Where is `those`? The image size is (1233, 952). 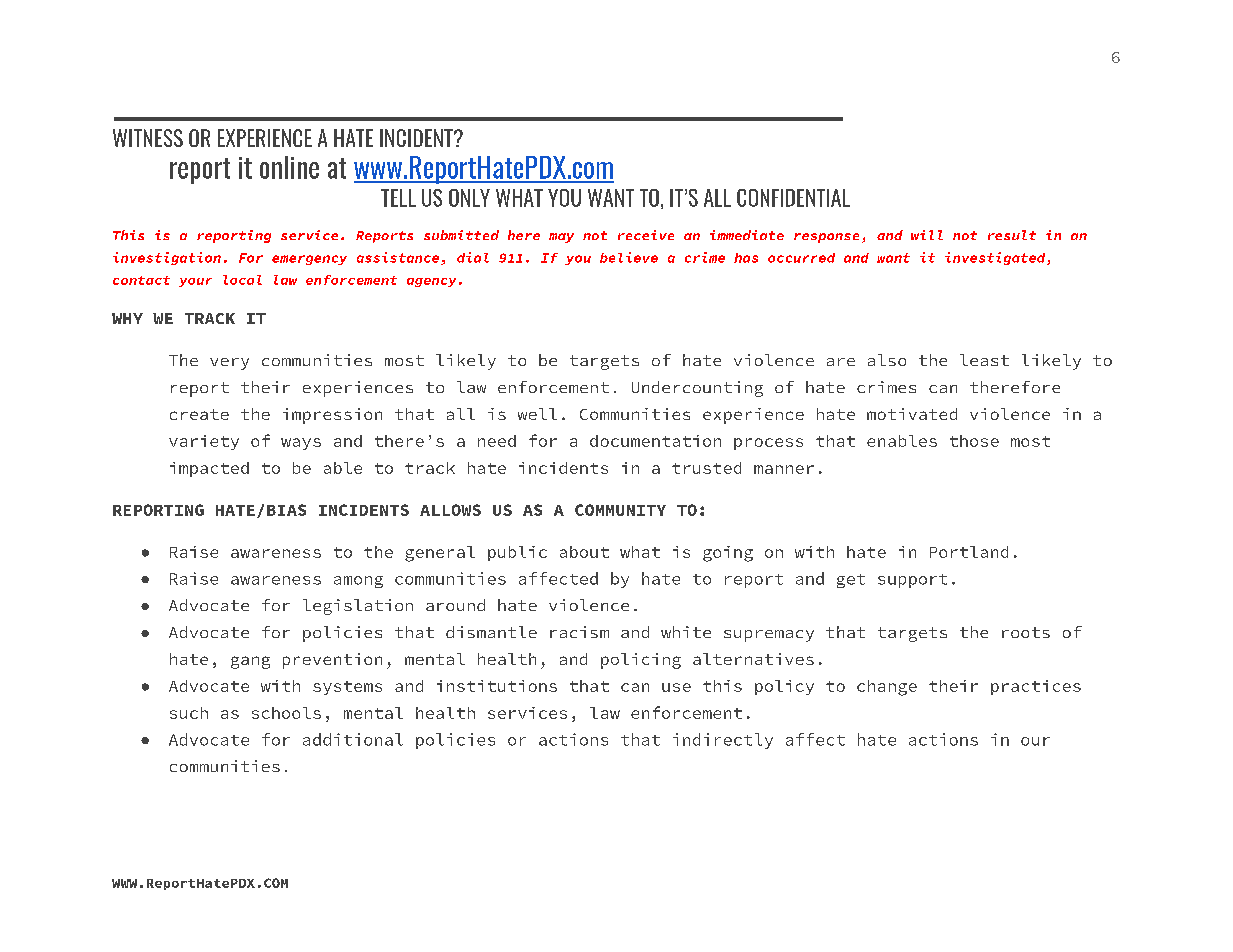 those is located at coordinates (974, 441).
